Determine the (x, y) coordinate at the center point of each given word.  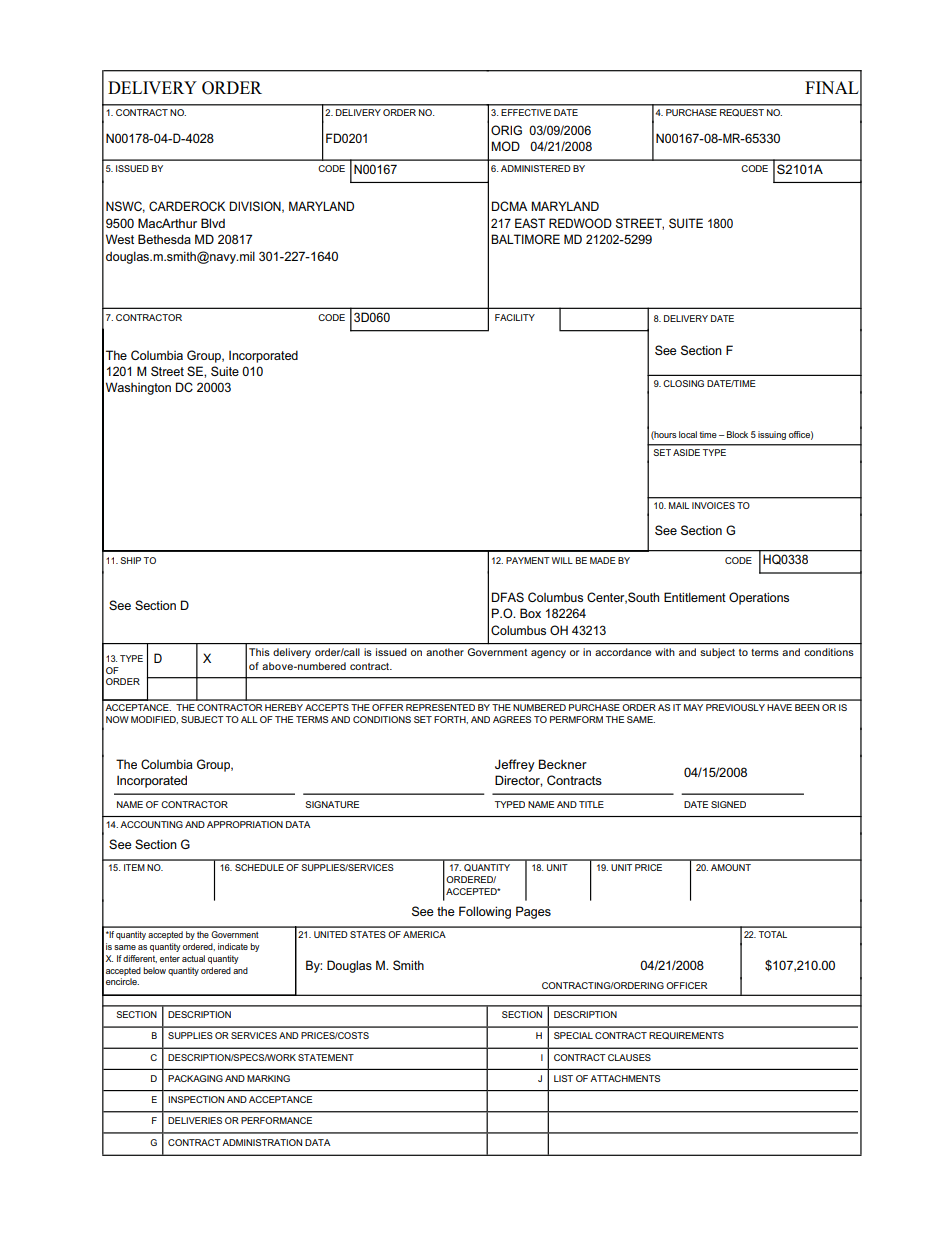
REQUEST (742, 113)
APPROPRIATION (245, 824)
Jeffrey (515, 765)
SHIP (130, 560)
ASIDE (686, 452)
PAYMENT (528, 560)
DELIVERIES (195, 1120)
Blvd (213, 223)
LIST (563, 1078)
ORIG (506, 130)
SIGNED (728, 804)
